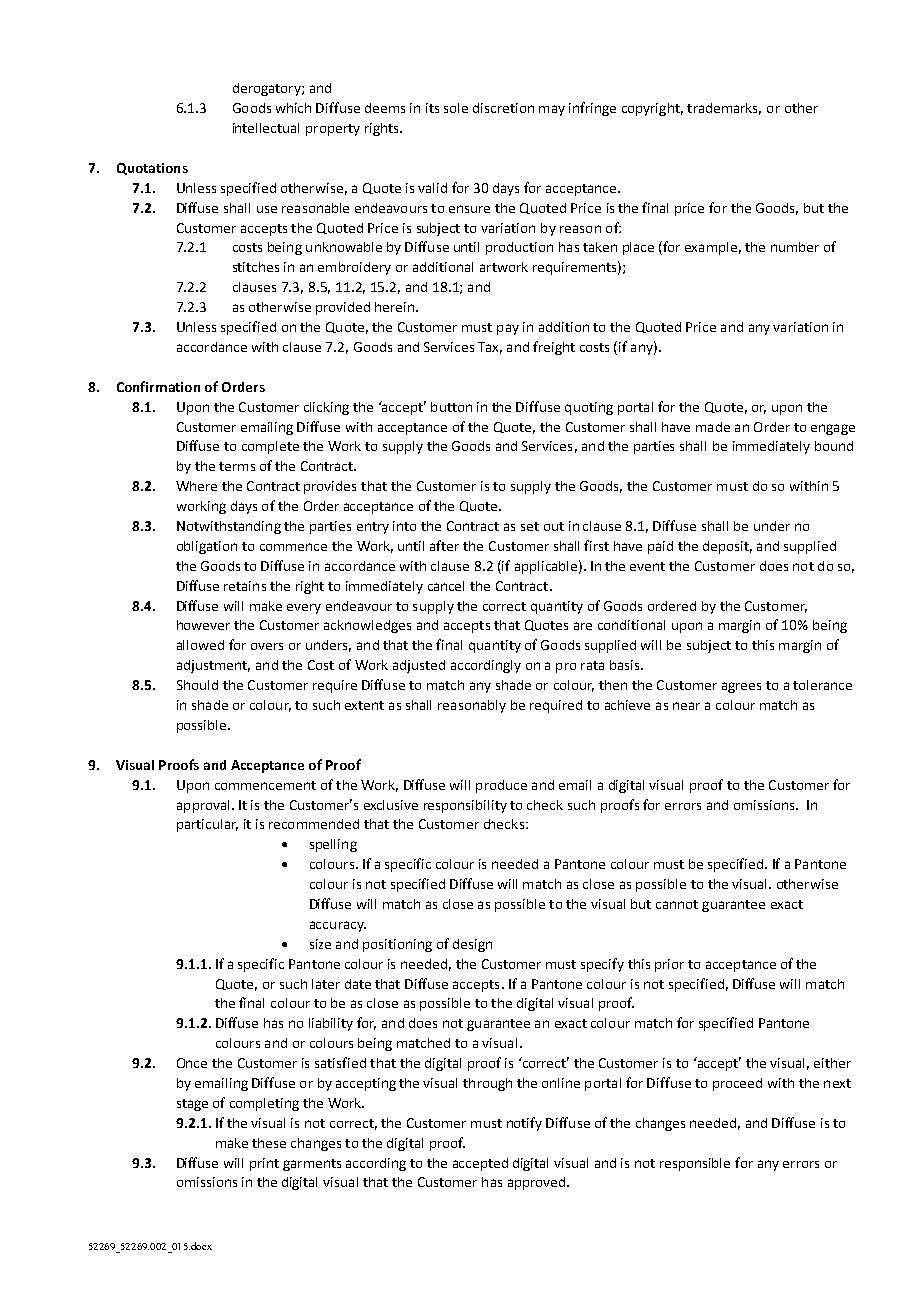  Describe the element at coordinates (724, 109) in the image. I see `trademarks` at that location.
